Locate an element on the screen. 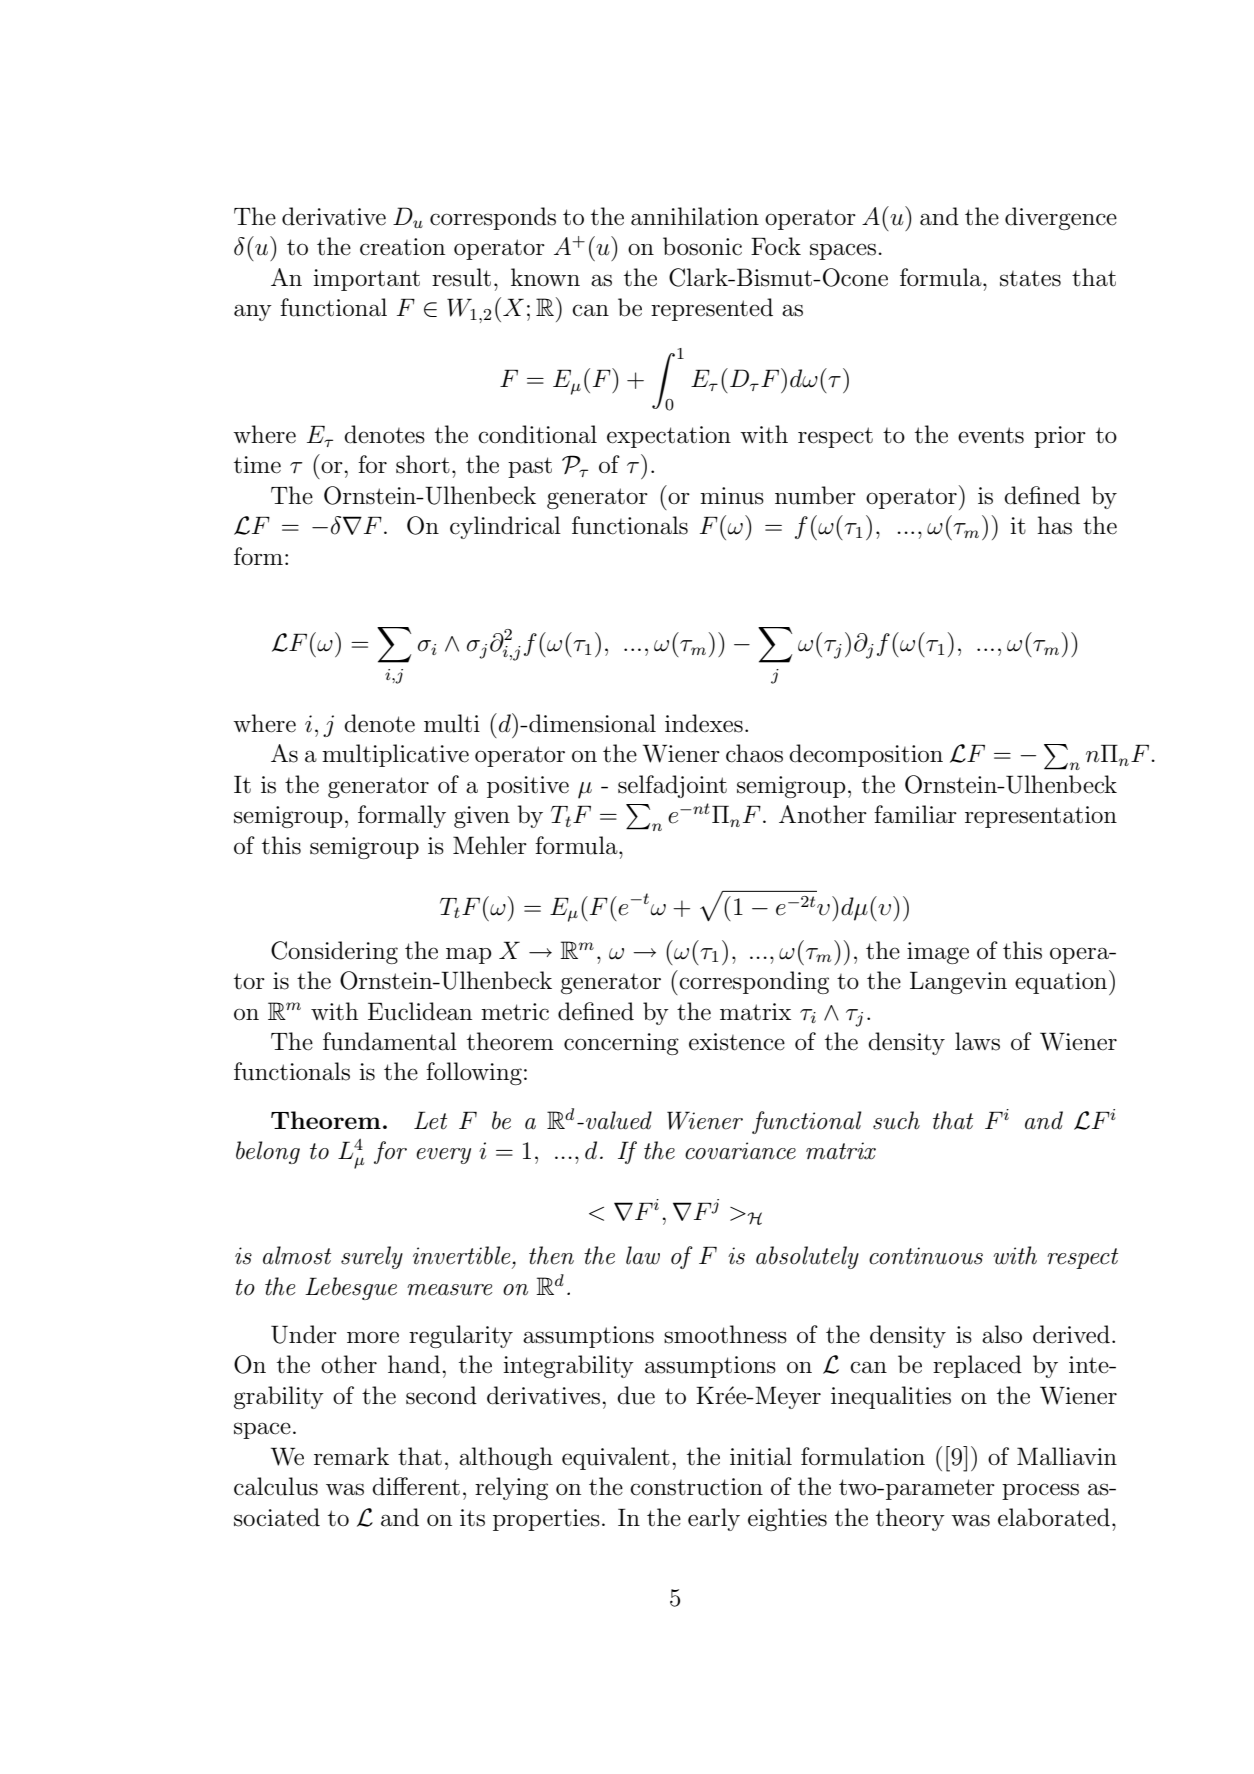 Image resolution: width=1254 pixels, height=1774 pixels. familiar is located at coordinates (915, 814).
